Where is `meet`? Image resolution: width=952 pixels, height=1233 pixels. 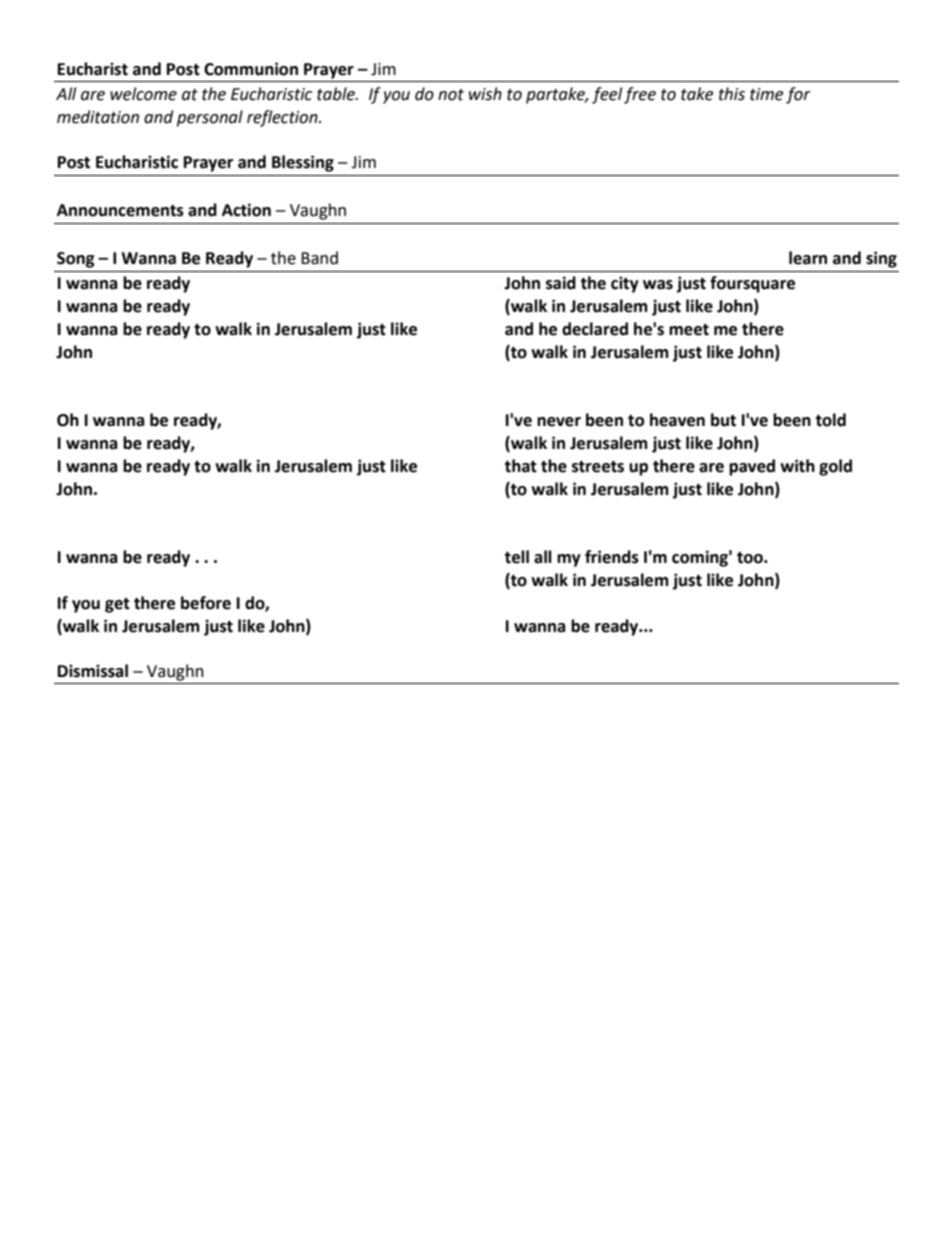 meet is located at coordinates (689, 330).
